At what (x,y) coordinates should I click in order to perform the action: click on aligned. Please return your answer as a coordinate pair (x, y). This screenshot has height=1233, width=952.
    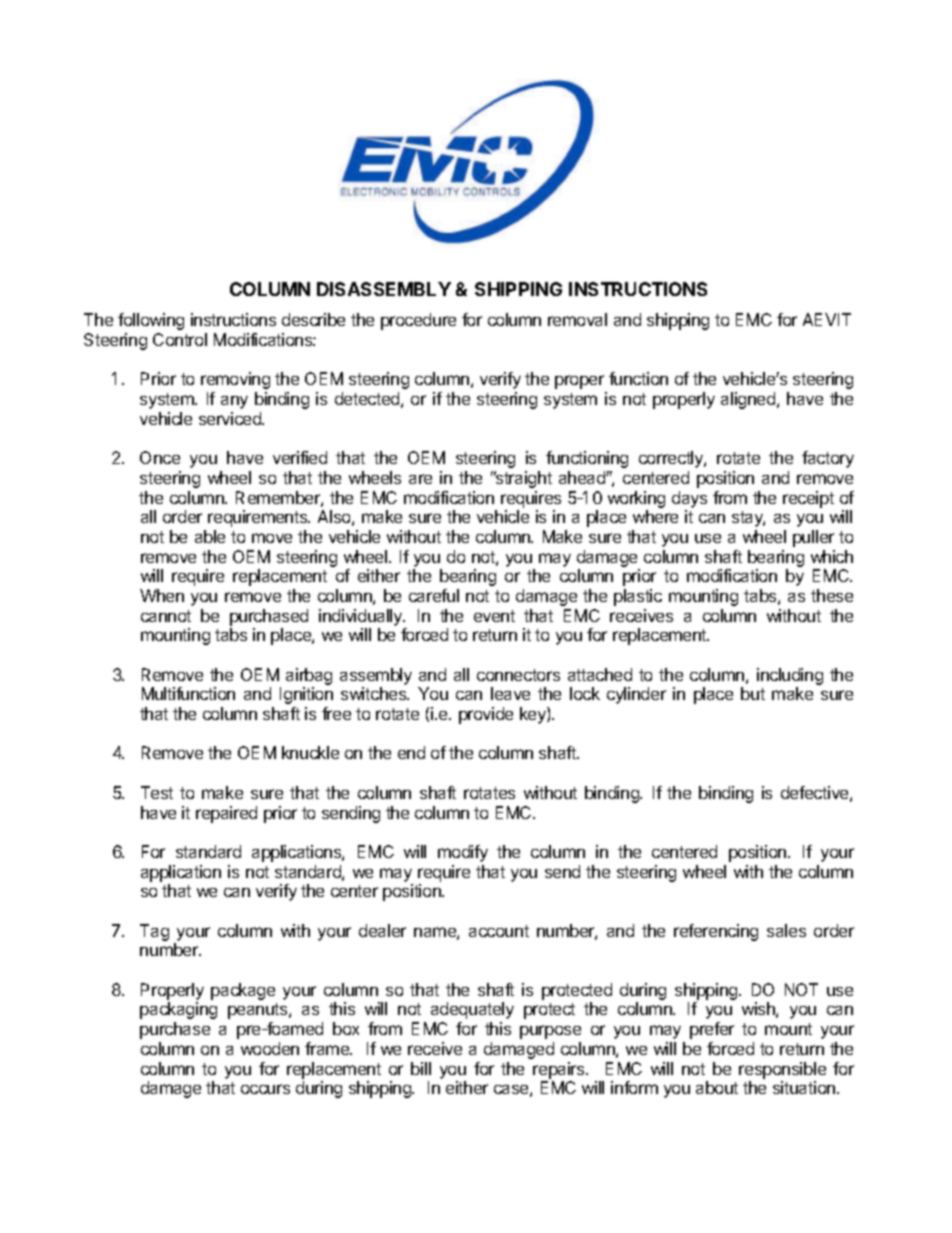
    Looking at the image, I should click on (749, 400).
